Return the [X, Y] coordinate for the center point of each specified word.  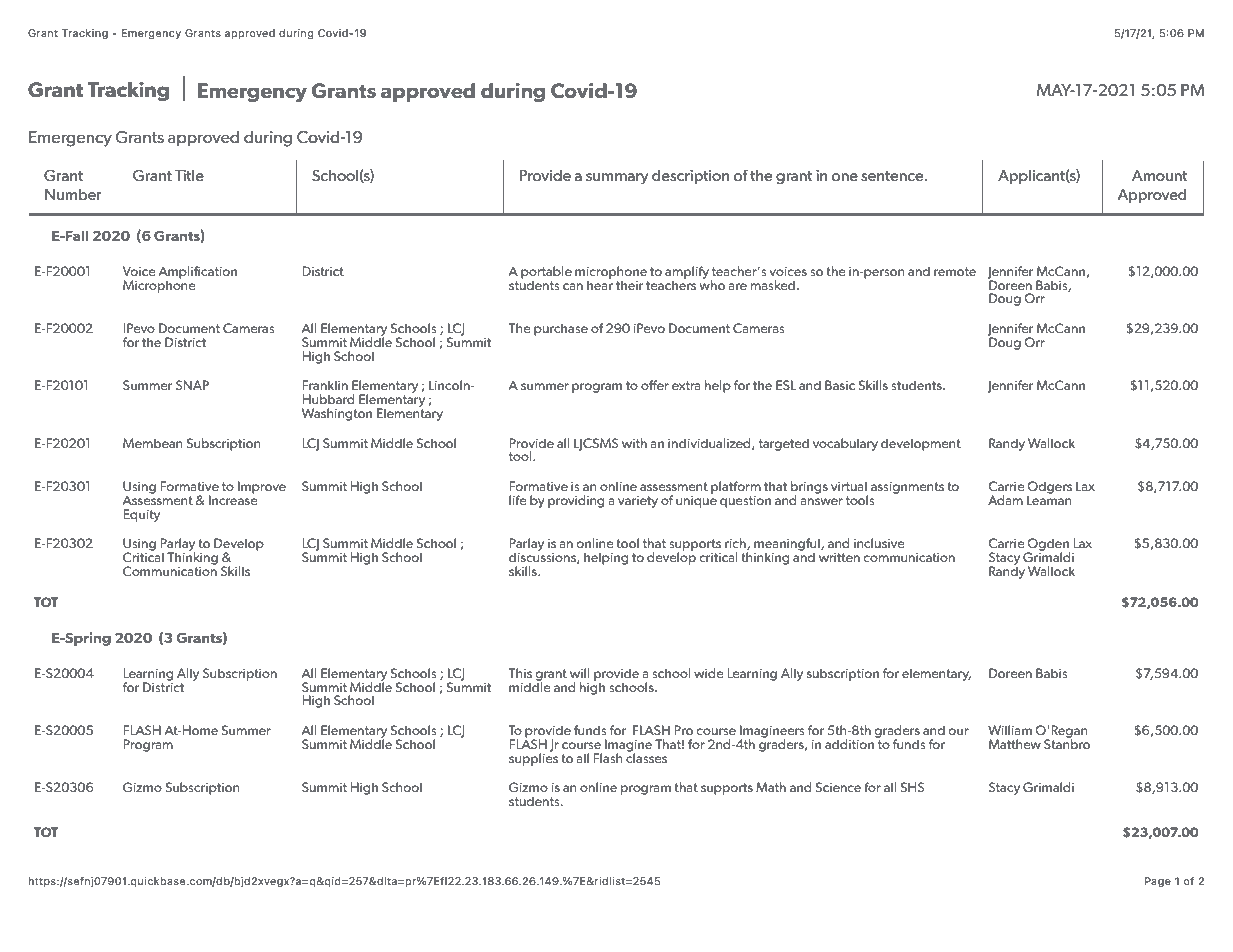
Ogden [1048, 546]
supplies [533, 758]
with [634, 443]
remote [955, 271]
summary [617, 178]
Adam [1005, 500]
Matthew [1015, 744]
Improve [262, 487]
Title [189, 175]
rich [736, 544]
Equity [141, 515]
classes [646, 757]
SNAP [192, 385]
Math [771, 787]
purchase [561, 329]
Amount [1159, 175]
